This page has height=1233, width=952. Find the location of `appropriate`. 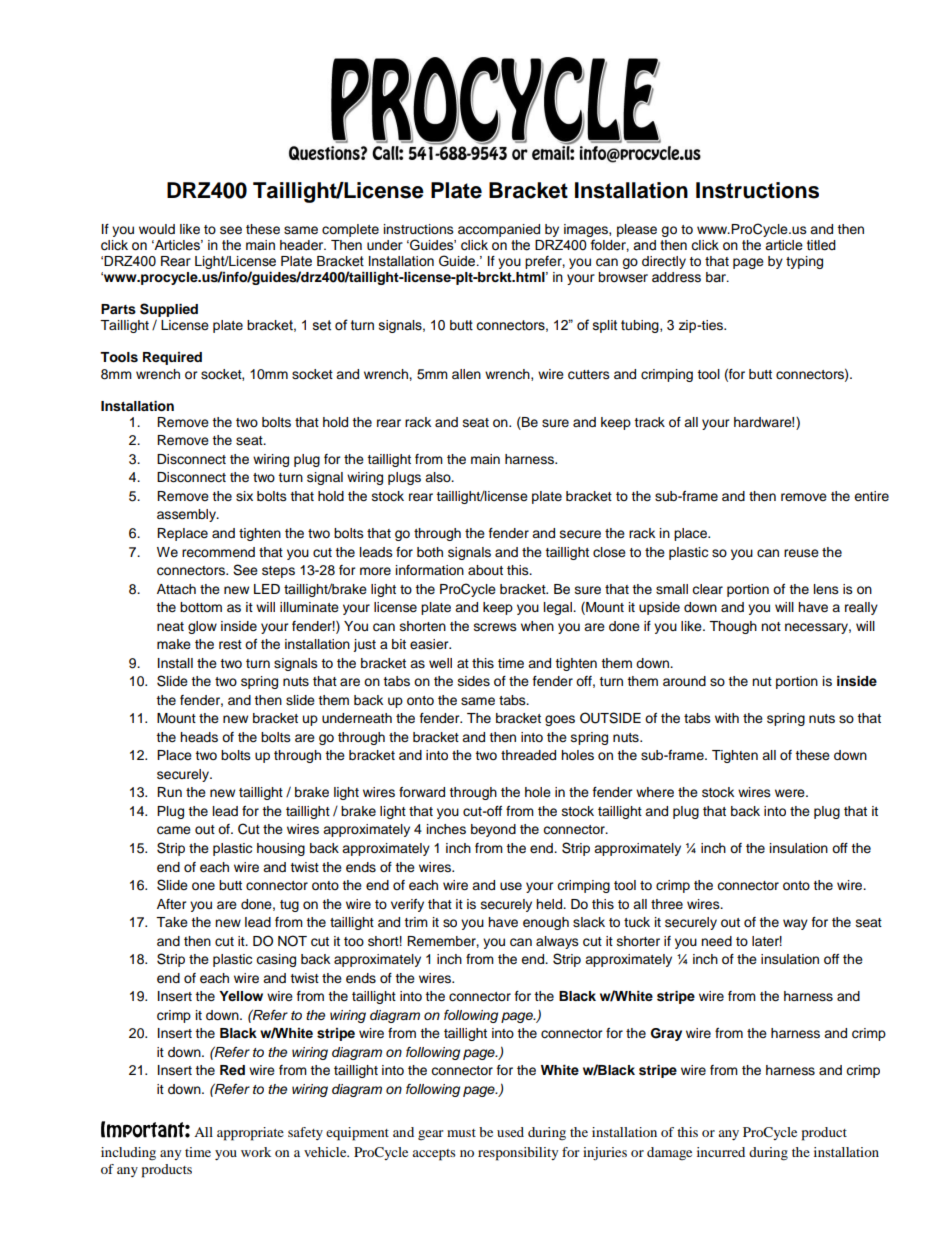

appropriate is located at coordinates (250, 1134).
